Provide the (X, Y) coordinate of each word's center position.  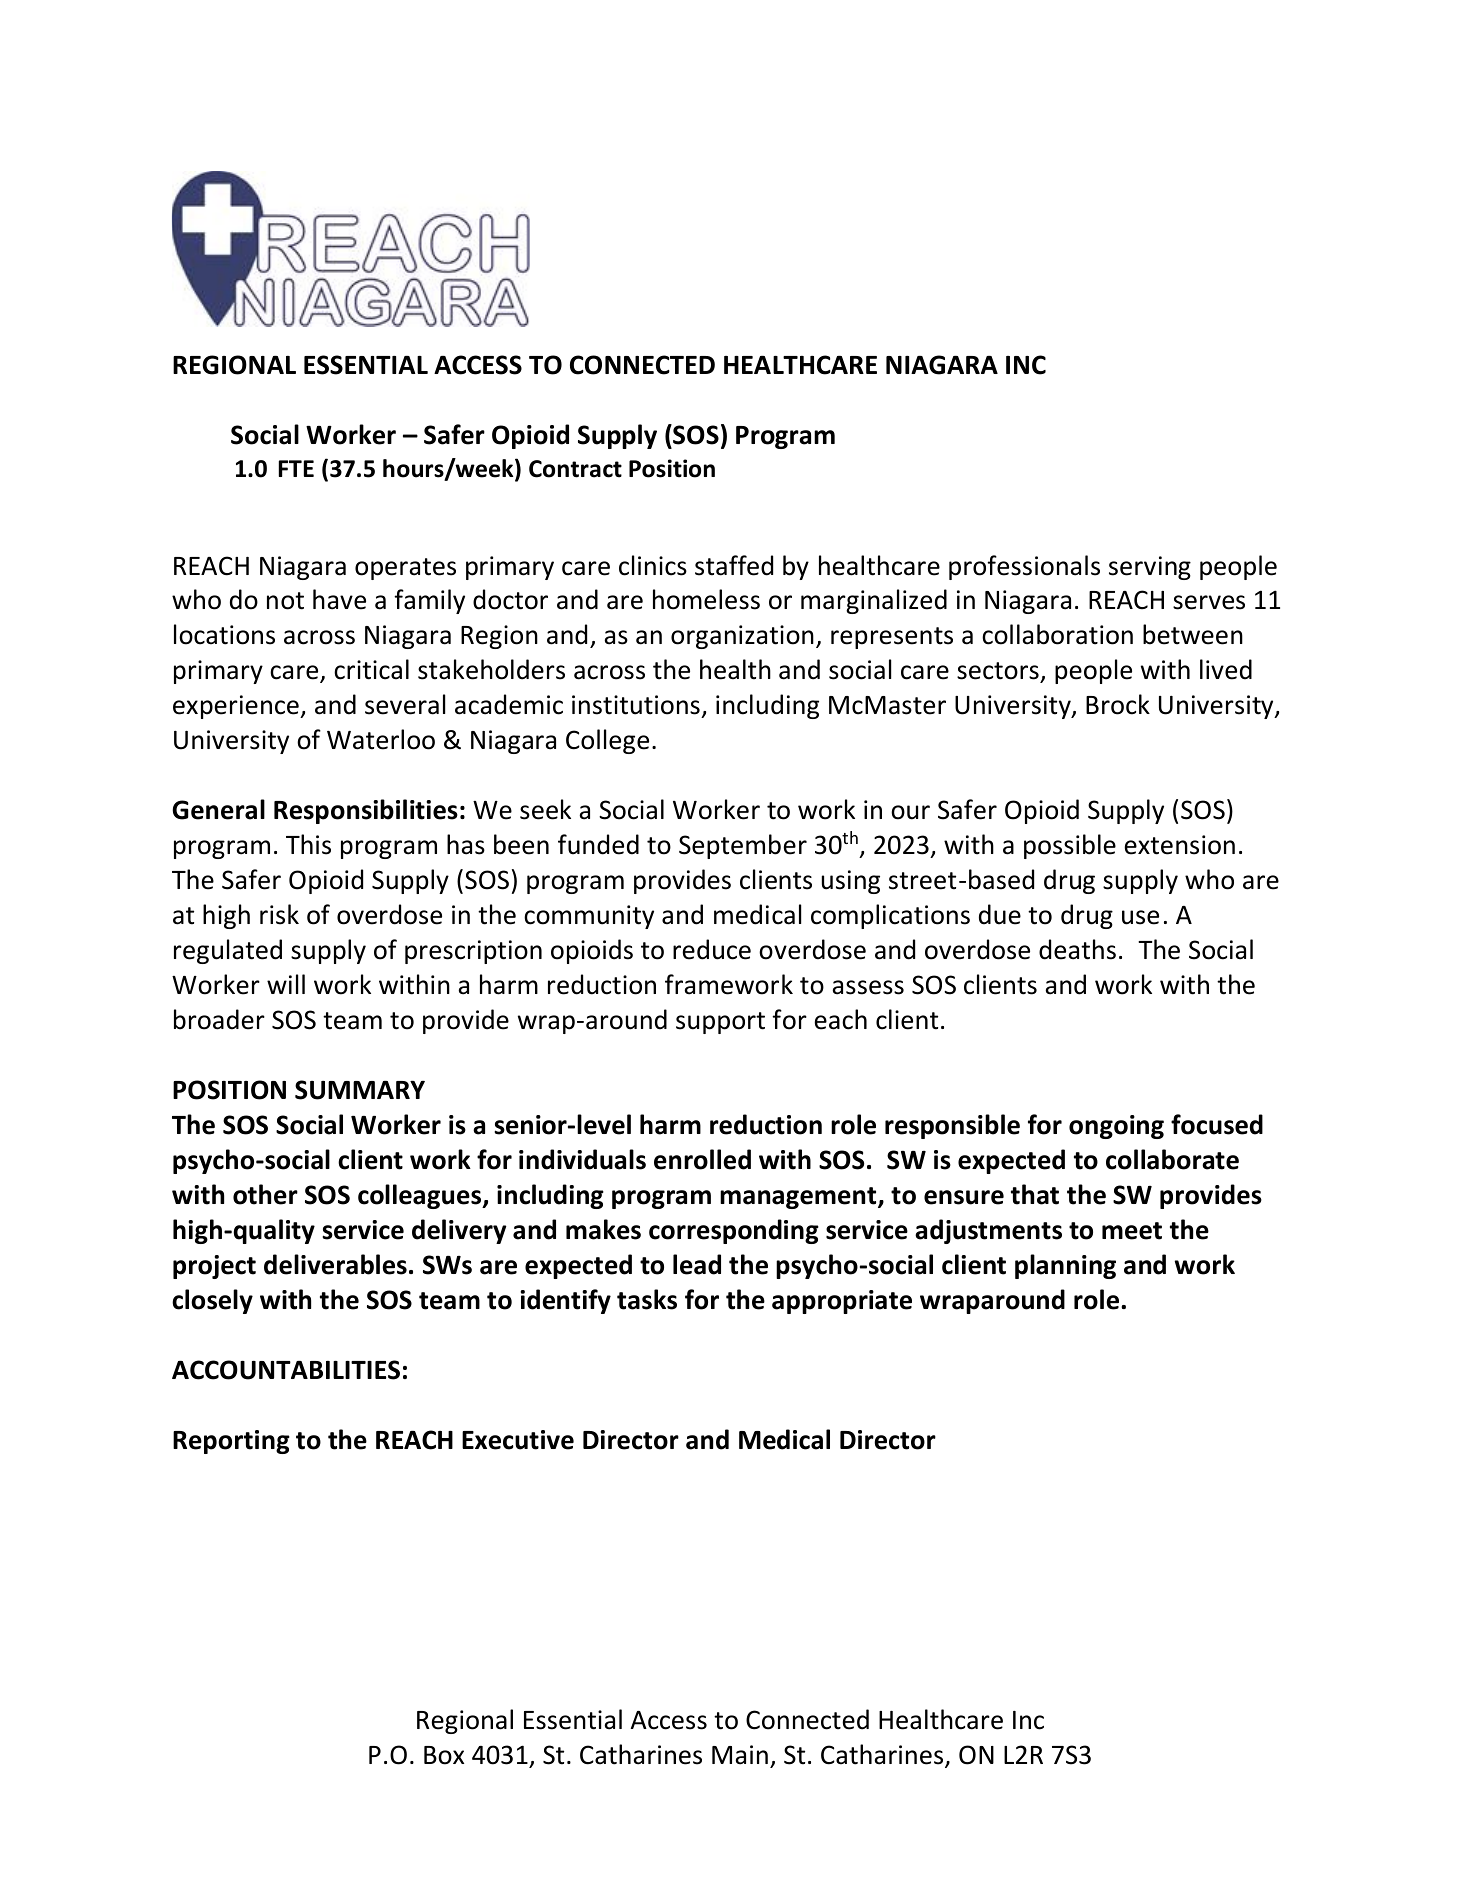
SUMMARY (360, 1090)
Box (444, 1755)
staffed (734, 565)
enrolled (702, 1159)
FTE (296, 468)
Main (740, 1755)
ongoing (1116, 1127)
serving (1150, 568)
